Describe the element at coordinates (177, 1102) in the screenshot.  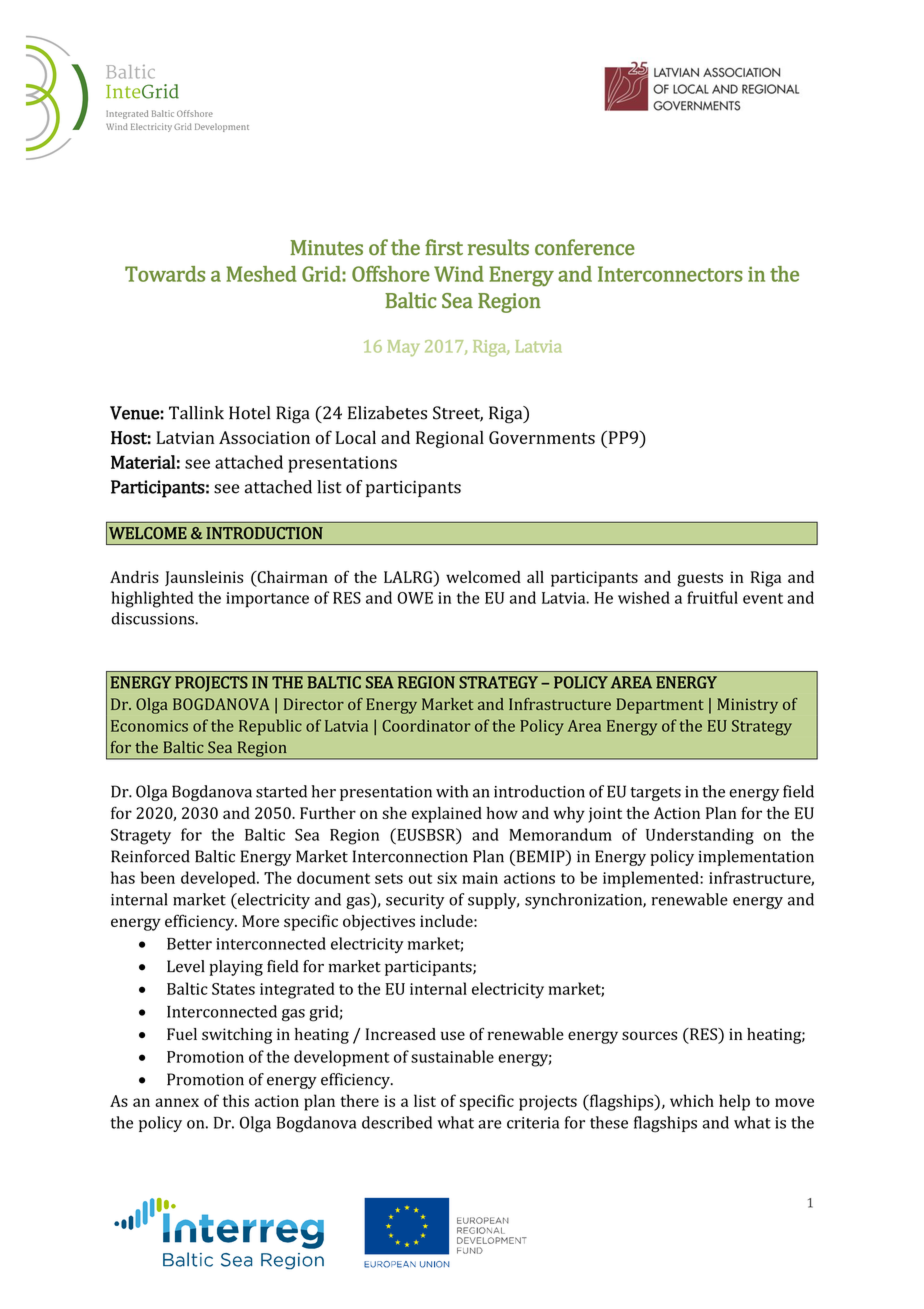
I see `annex` at that location.
